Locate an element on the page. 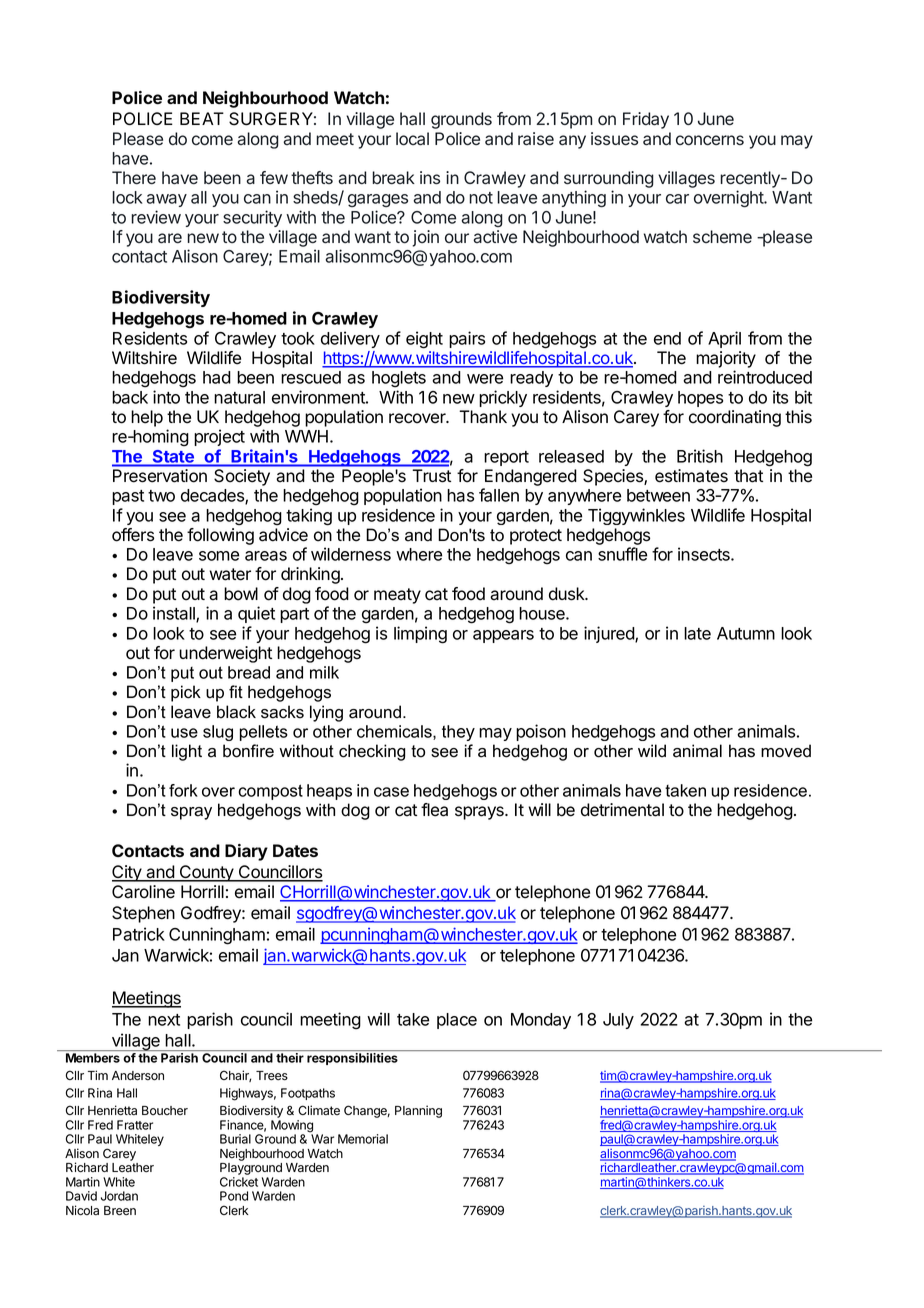 The image size is (924, 1308). late is located at coordinates (697, 633).
